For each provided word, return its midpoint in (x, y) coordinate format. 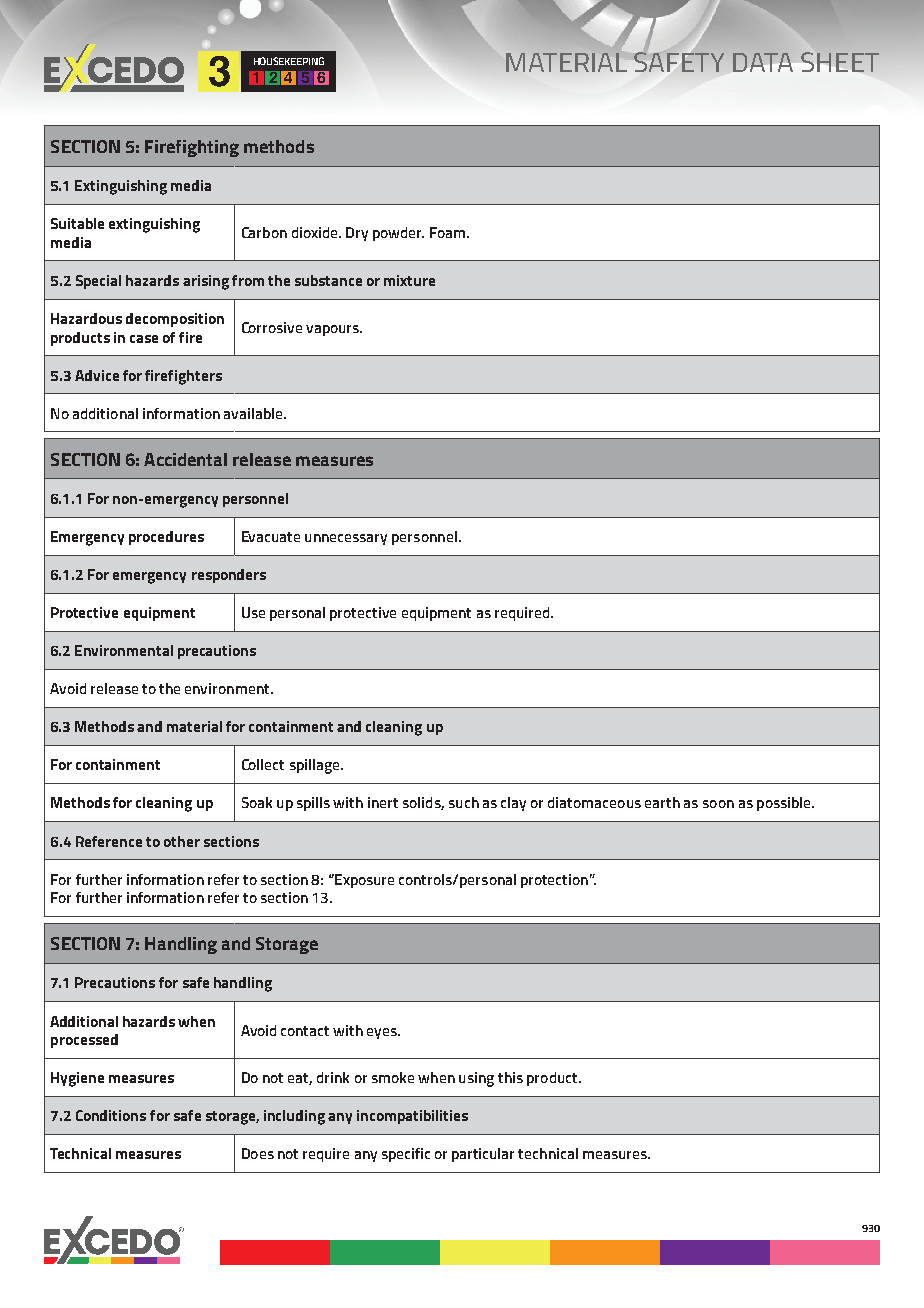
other (182, 841)
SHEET (840, 62)
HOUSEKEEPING (289, 61)
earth (662, 802)
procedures (166, 538)
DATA (763, 62)
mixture (409, 280)
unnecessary (346, 539)
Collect (263, 764)
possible (785, 804)
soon (718, 804)
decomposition (175, 320)
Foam (447, 232)
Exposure (363, 881)
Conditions (111, 1115)
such (464, 802)
